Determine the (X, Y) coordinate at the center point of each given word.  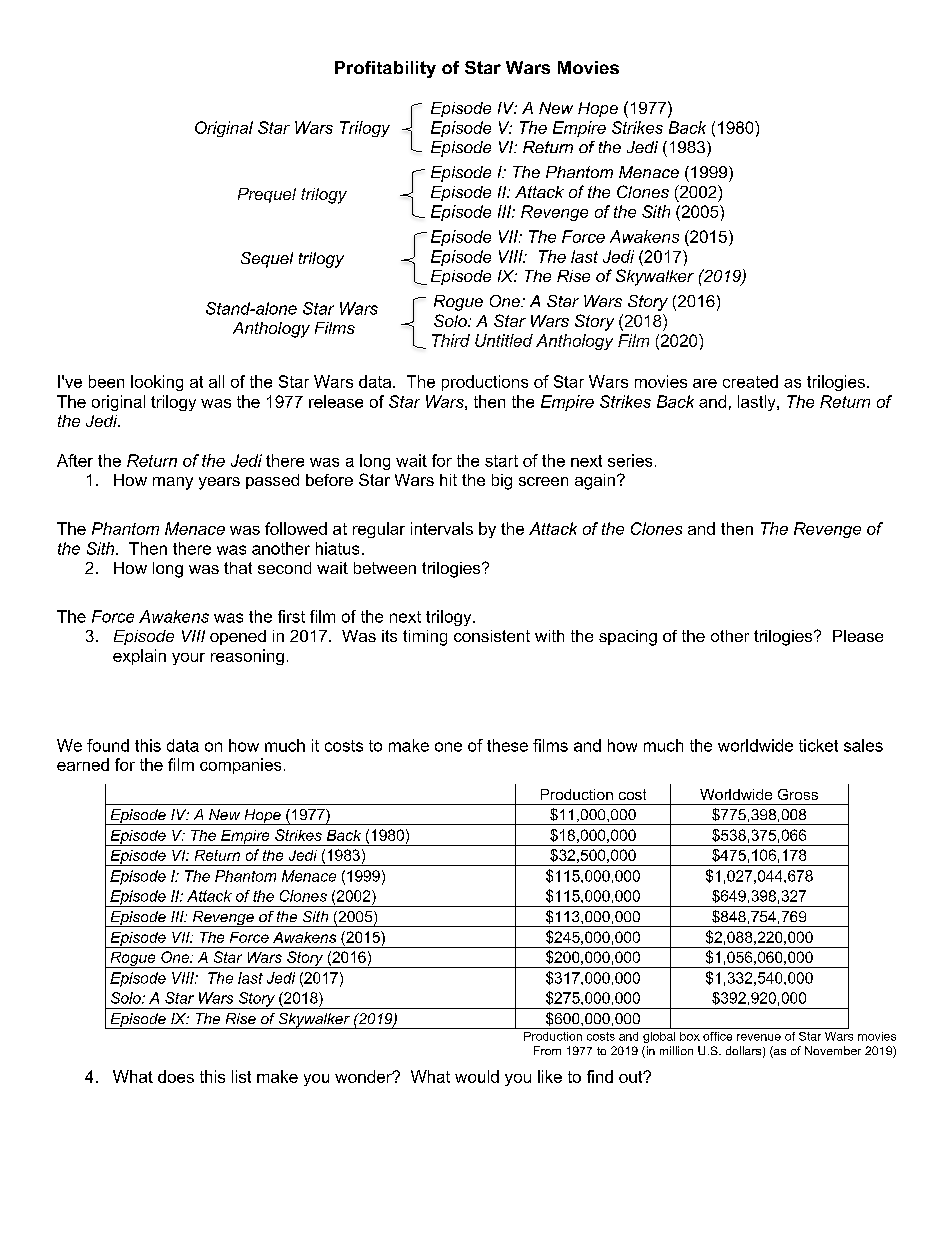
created (750, 381)
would (477, 1076)
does (176, 1076)
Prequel (267, 195)
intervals (442, 528)
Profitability (385, 69)
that (238, 568)
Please (858, 636)
